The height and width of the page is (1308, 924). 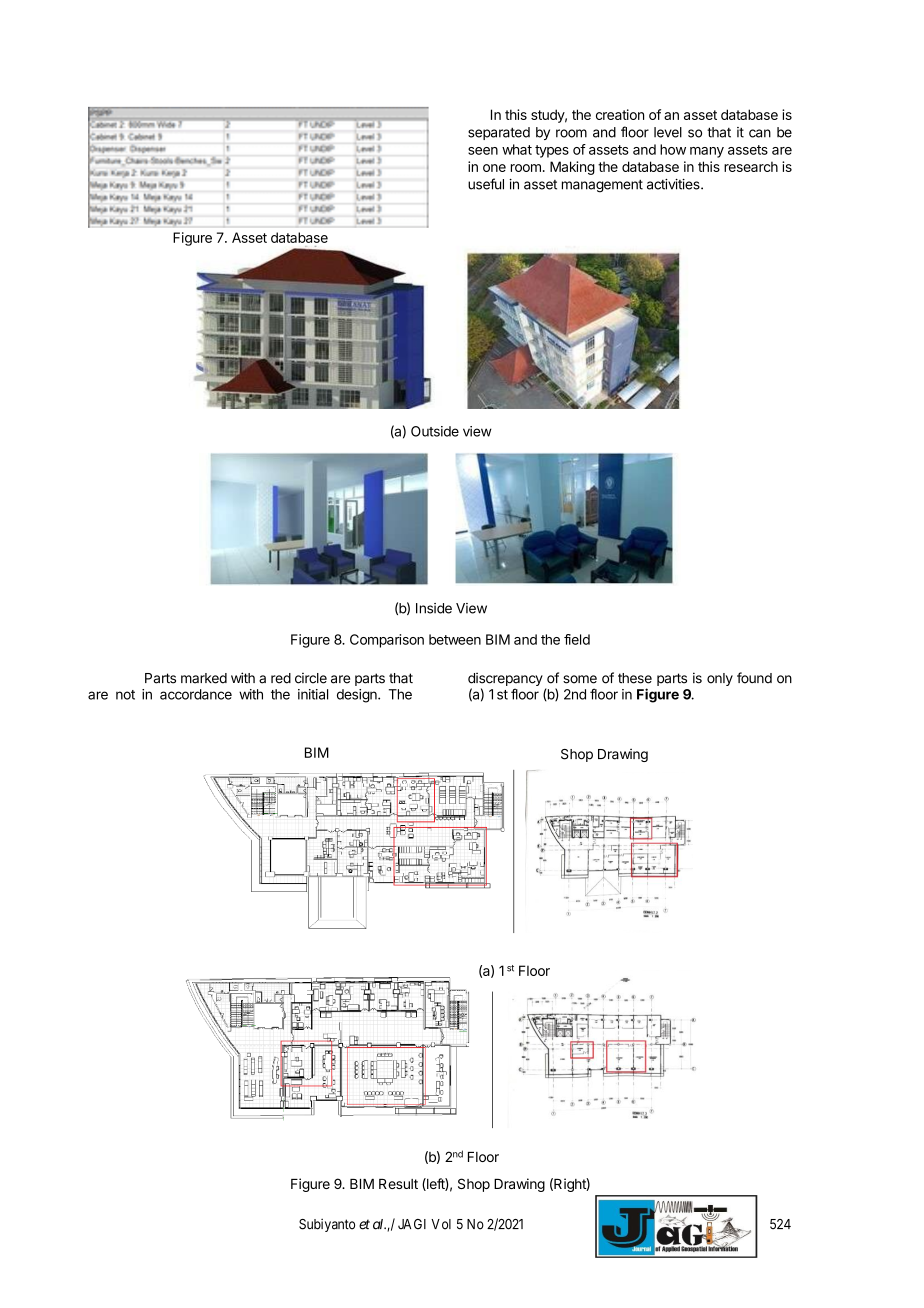 I want to click on Outside, so click(x=435, y=431).
